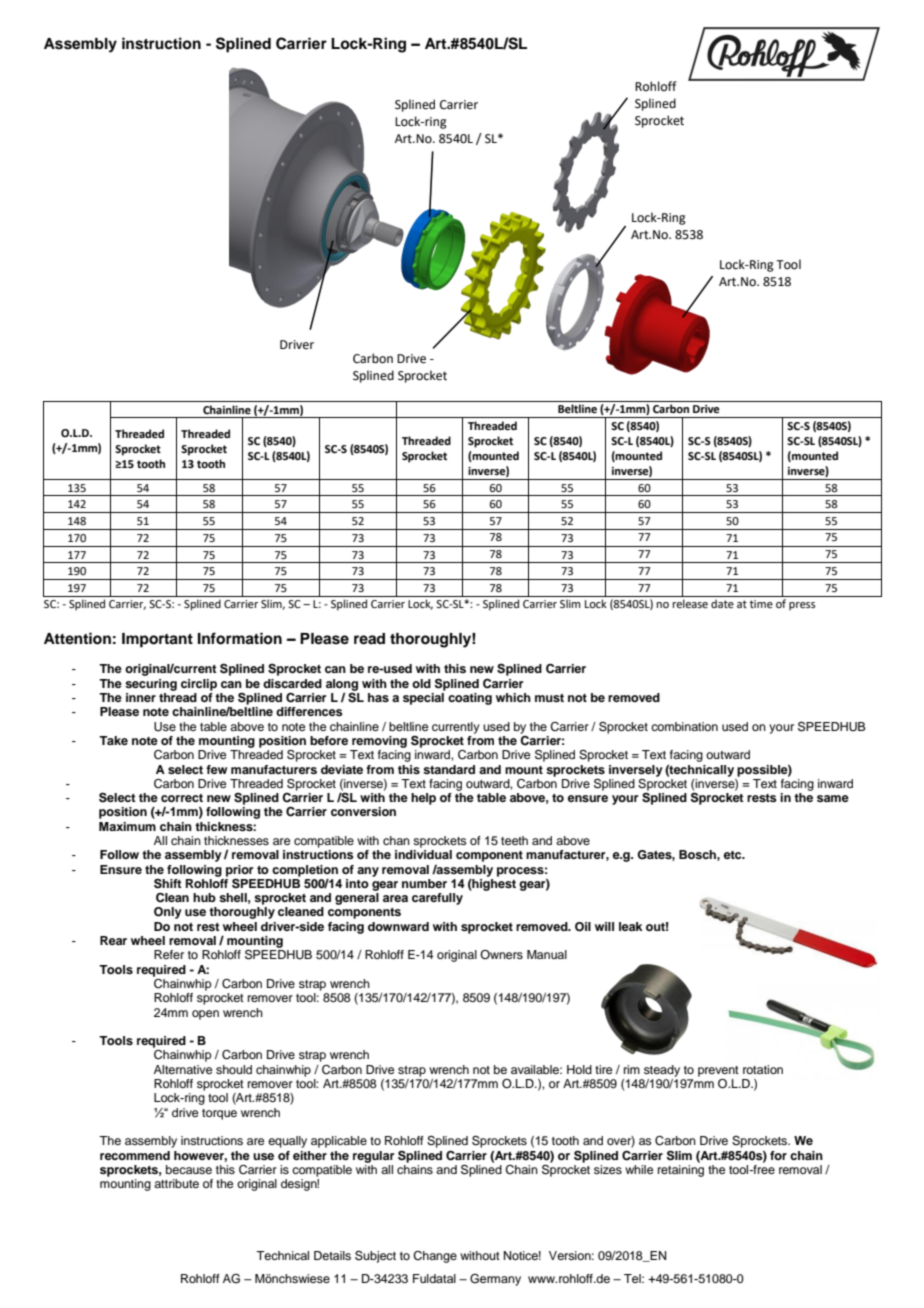 The width and height of the screenshot is (924, 1308). I want to click on Important, so click(157, 640).
